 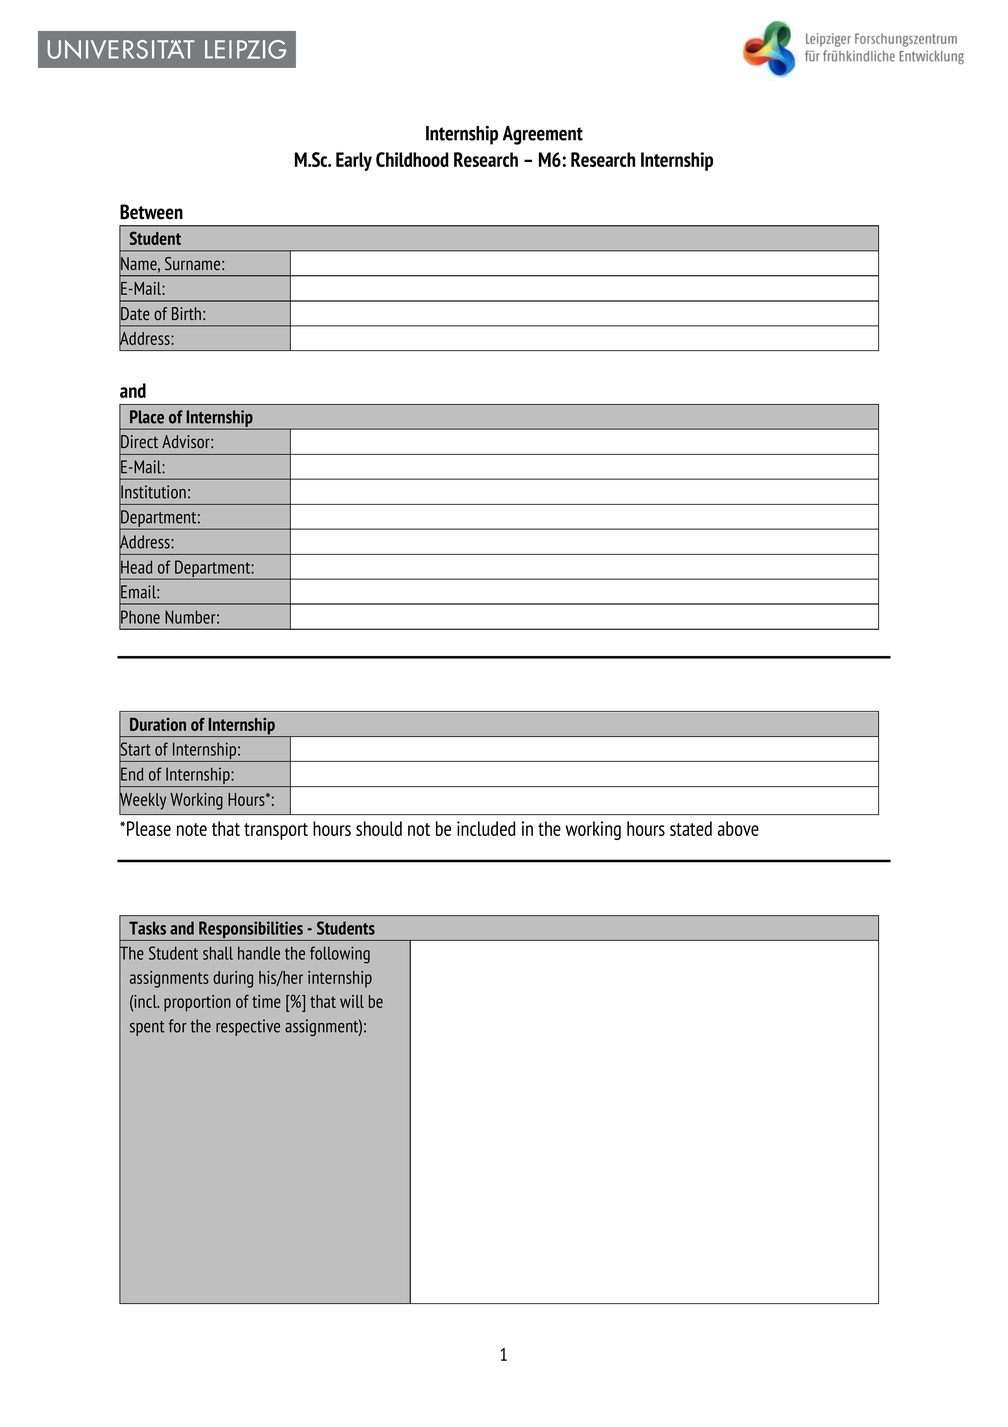 I want to click on Duration, so click(x=158, y=724).
